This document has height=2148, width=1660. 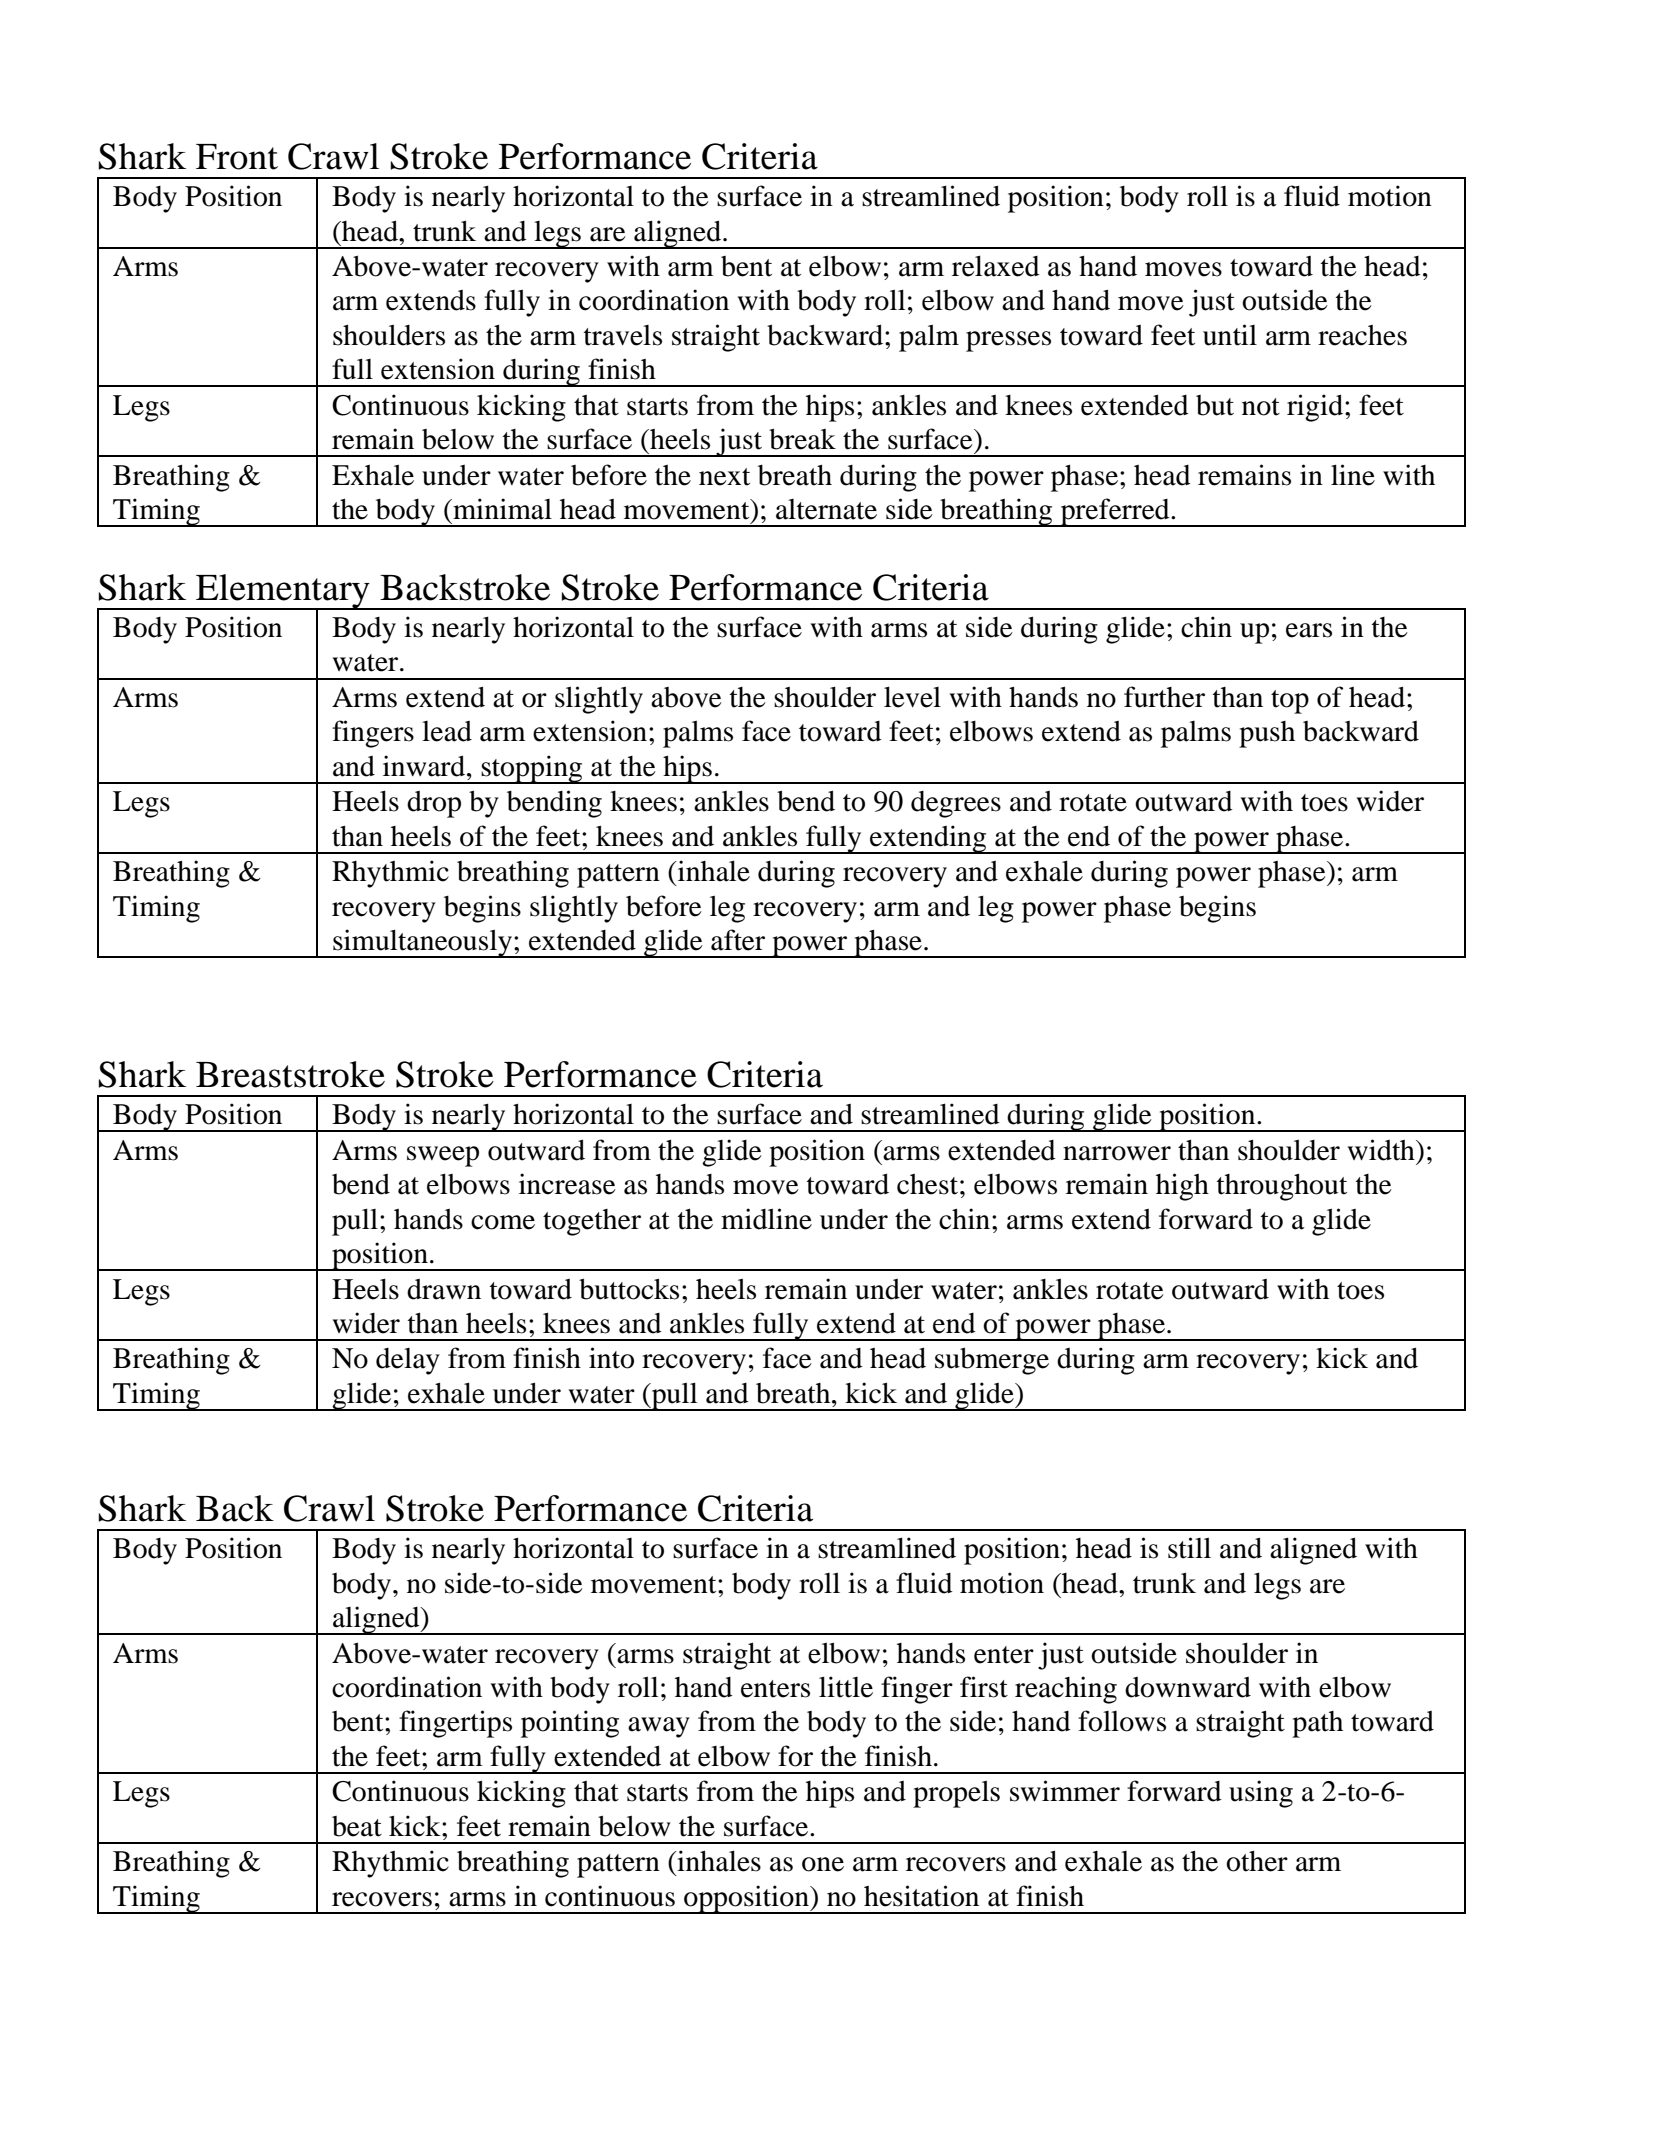 What do you see at coordinates (422, 943) in the document?
I see `simultaneously` at bounding box center [422, 943].
